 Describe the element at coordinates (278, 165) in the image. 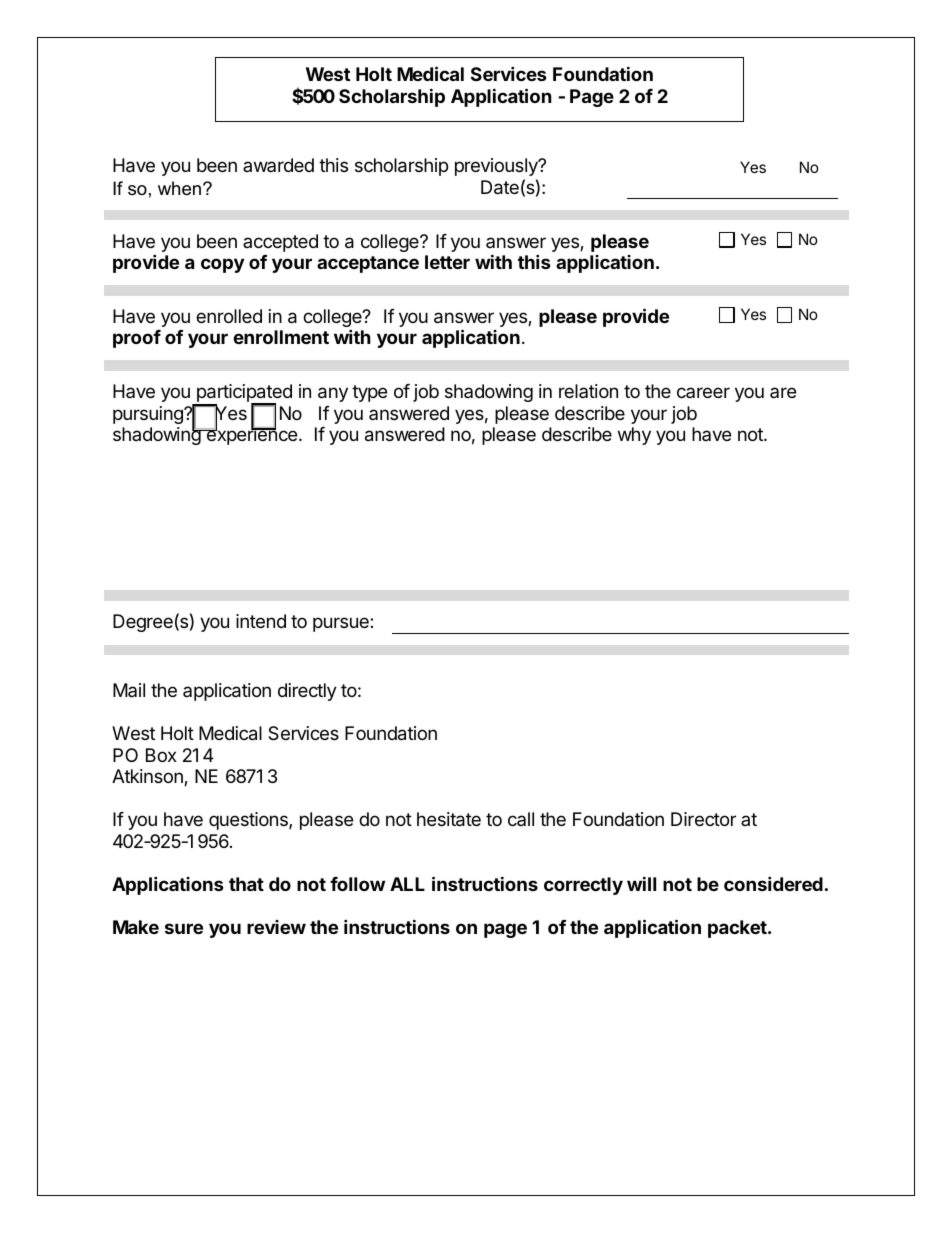

I see `awarded` at that location.
